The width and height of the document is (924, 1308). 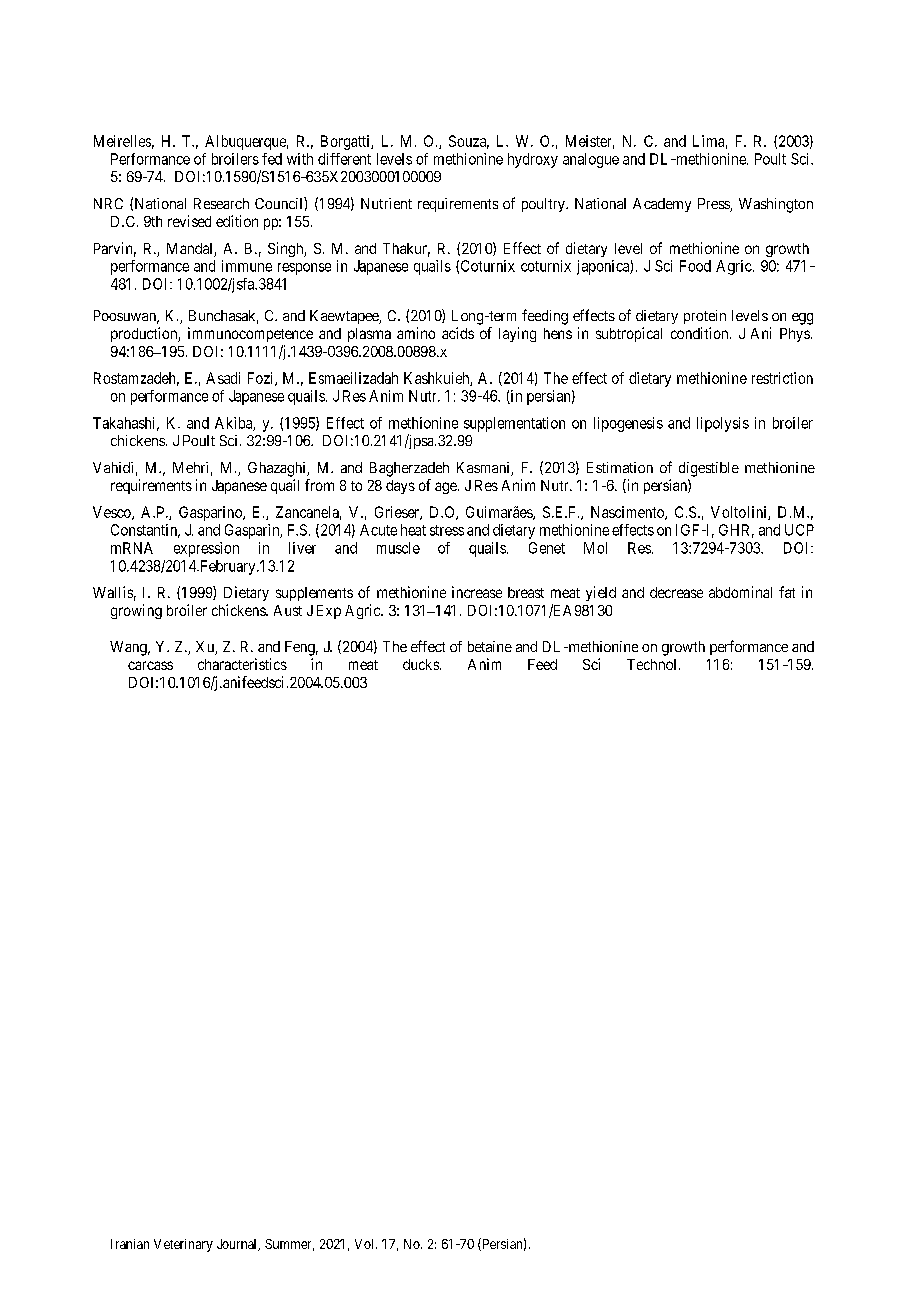 What do you see at coordinates (150, 665) in the document?
I see `carcass` at bounding box center [150, 665].
